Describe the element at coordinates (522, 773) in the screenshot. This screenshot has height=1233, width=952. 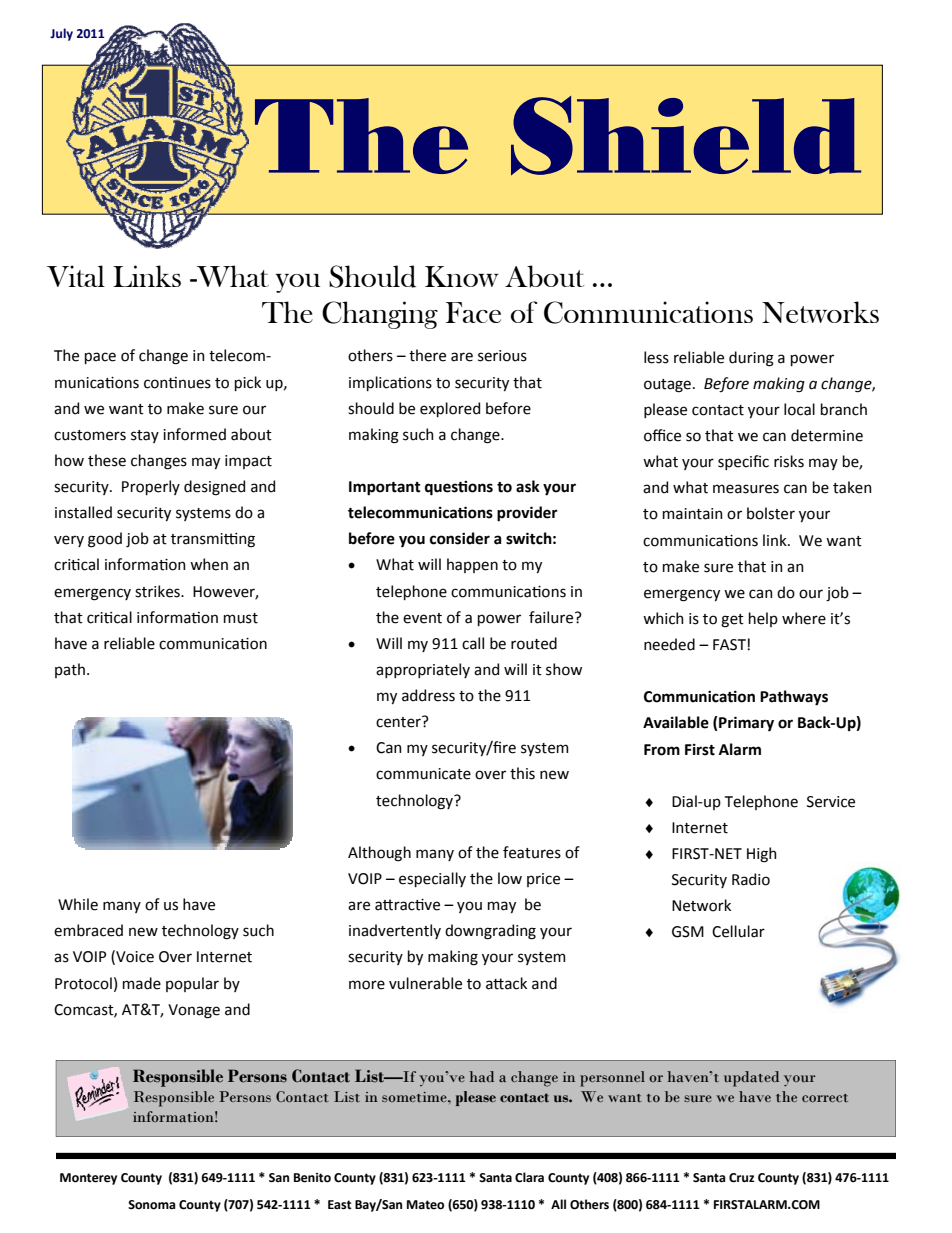
I see `this` at that location.
